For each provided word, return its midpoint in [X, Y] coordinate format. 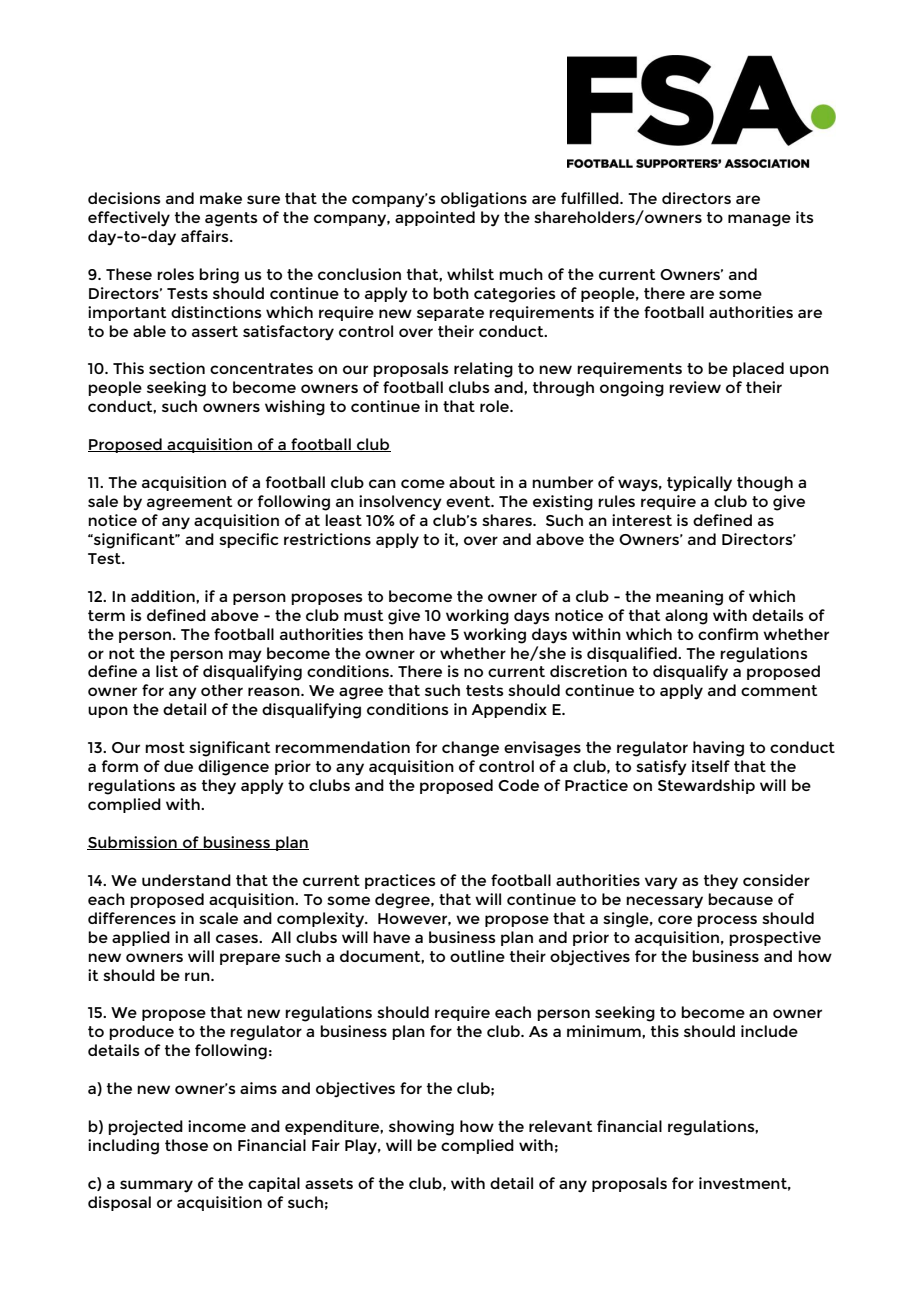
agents [231, 219]
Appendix [509, 710]
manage [759, 220]
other [222, 690]
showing [421, 1128]
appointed [435, 218]
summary [156, 1186]
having [718, 749]
